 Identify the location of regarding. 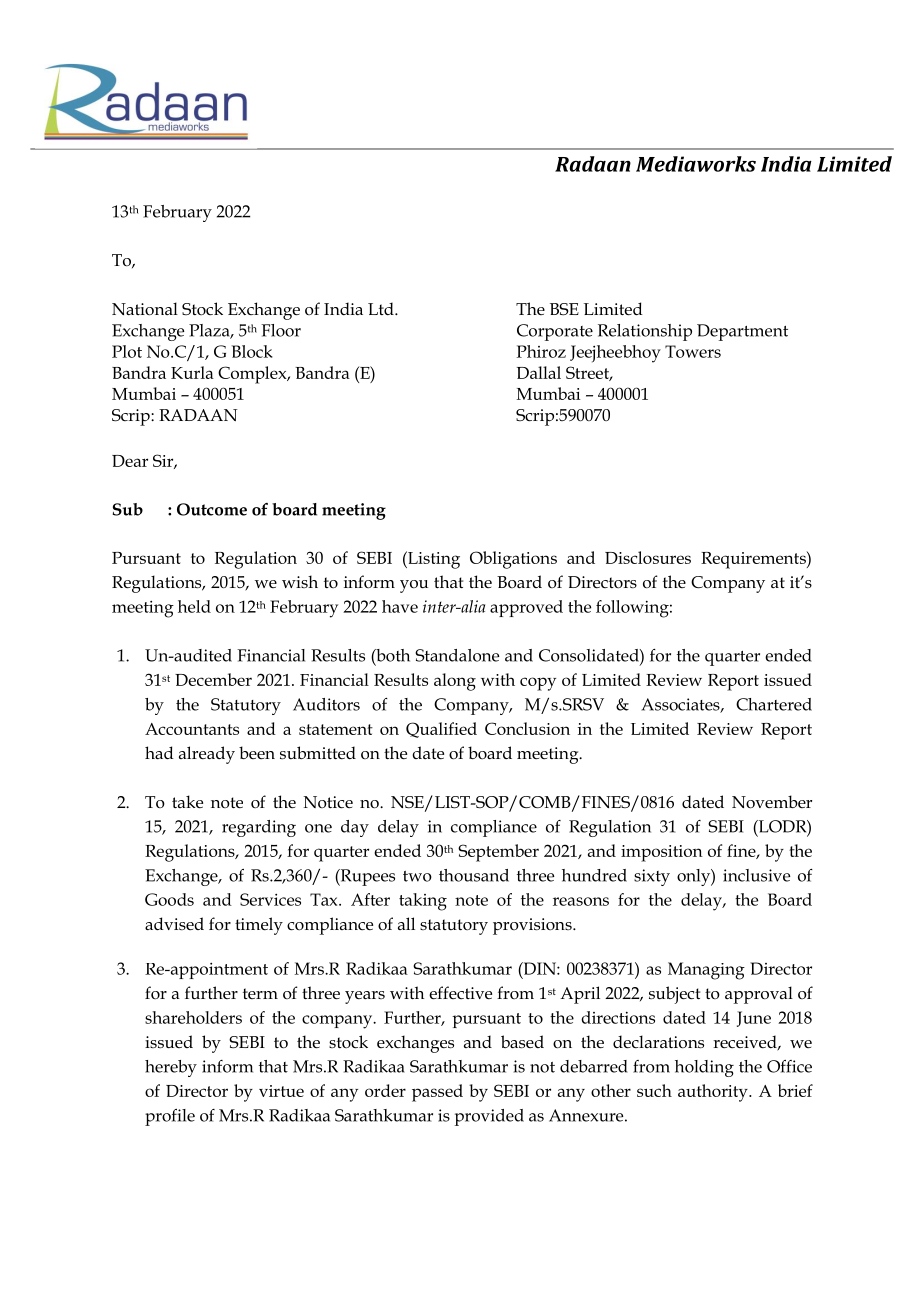
(259, 828).
